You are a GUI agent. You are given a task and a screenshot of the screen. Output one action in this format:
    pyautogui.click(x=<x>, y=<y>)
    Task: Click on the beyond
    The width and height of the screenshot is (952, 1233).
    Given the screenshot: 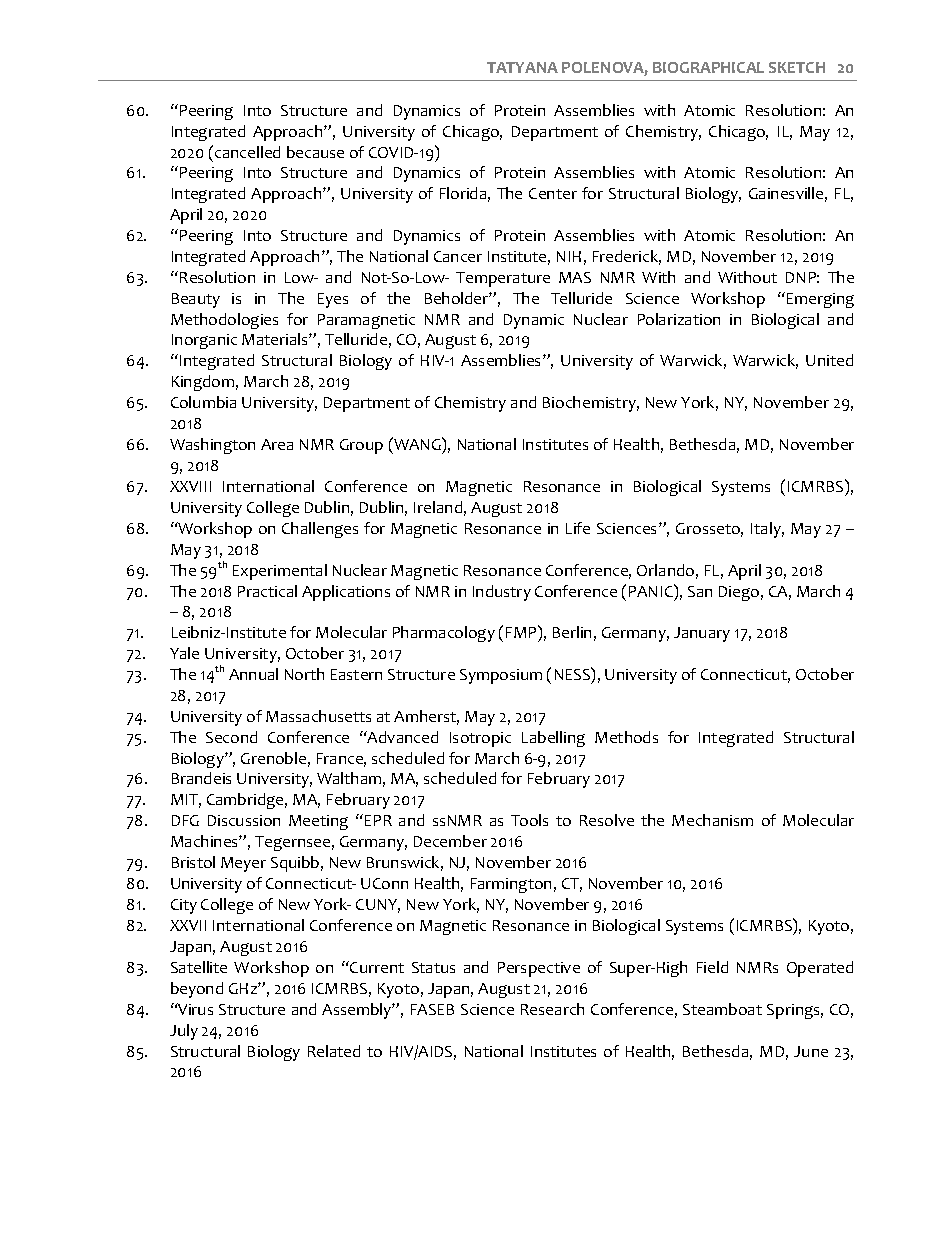 What is the action you would take?
    pyautogui.click(x=197, y=990)
